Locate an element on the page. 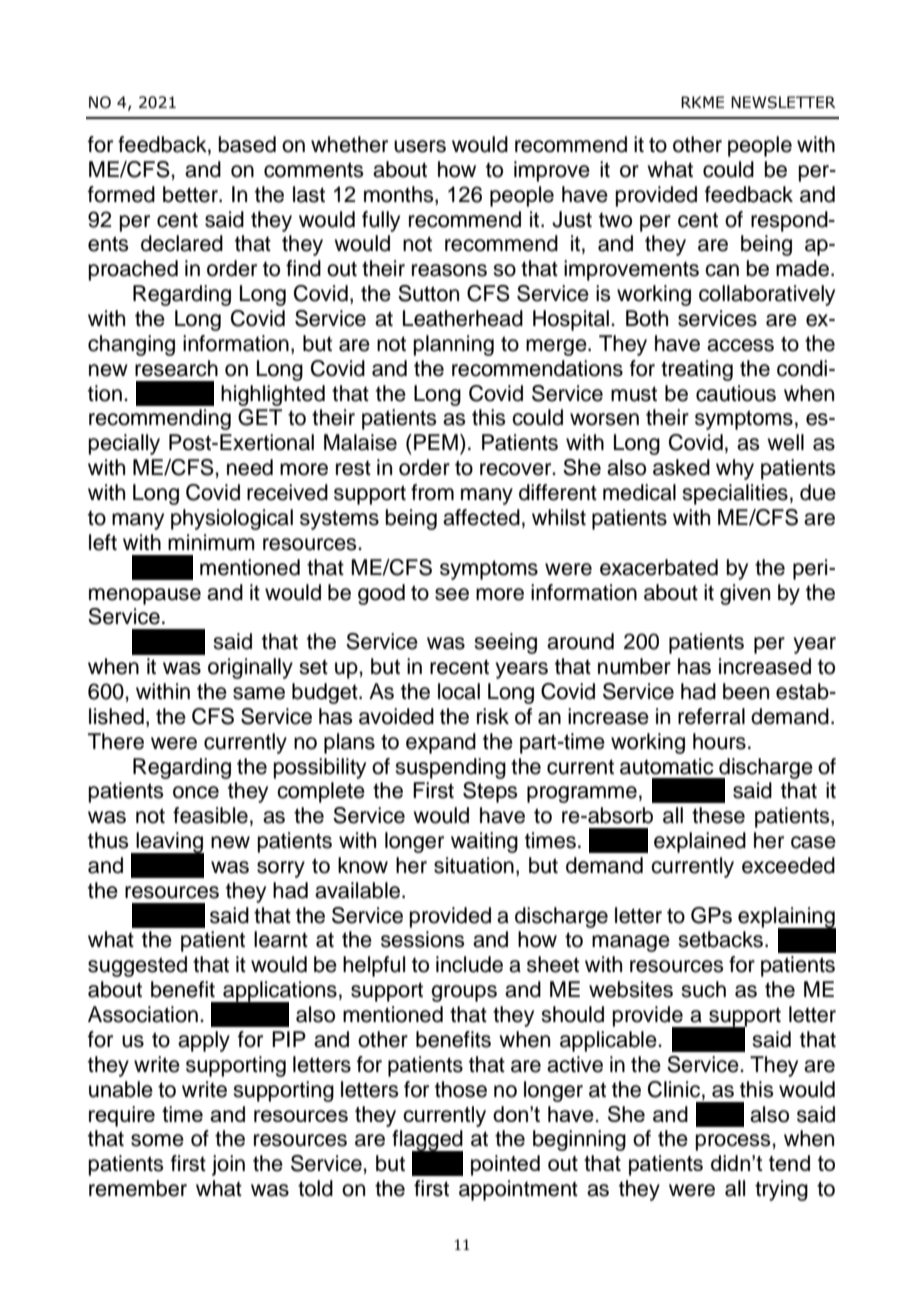 The height and width of the image is (1308, 924). process is located at coordinates (734, 1142).
